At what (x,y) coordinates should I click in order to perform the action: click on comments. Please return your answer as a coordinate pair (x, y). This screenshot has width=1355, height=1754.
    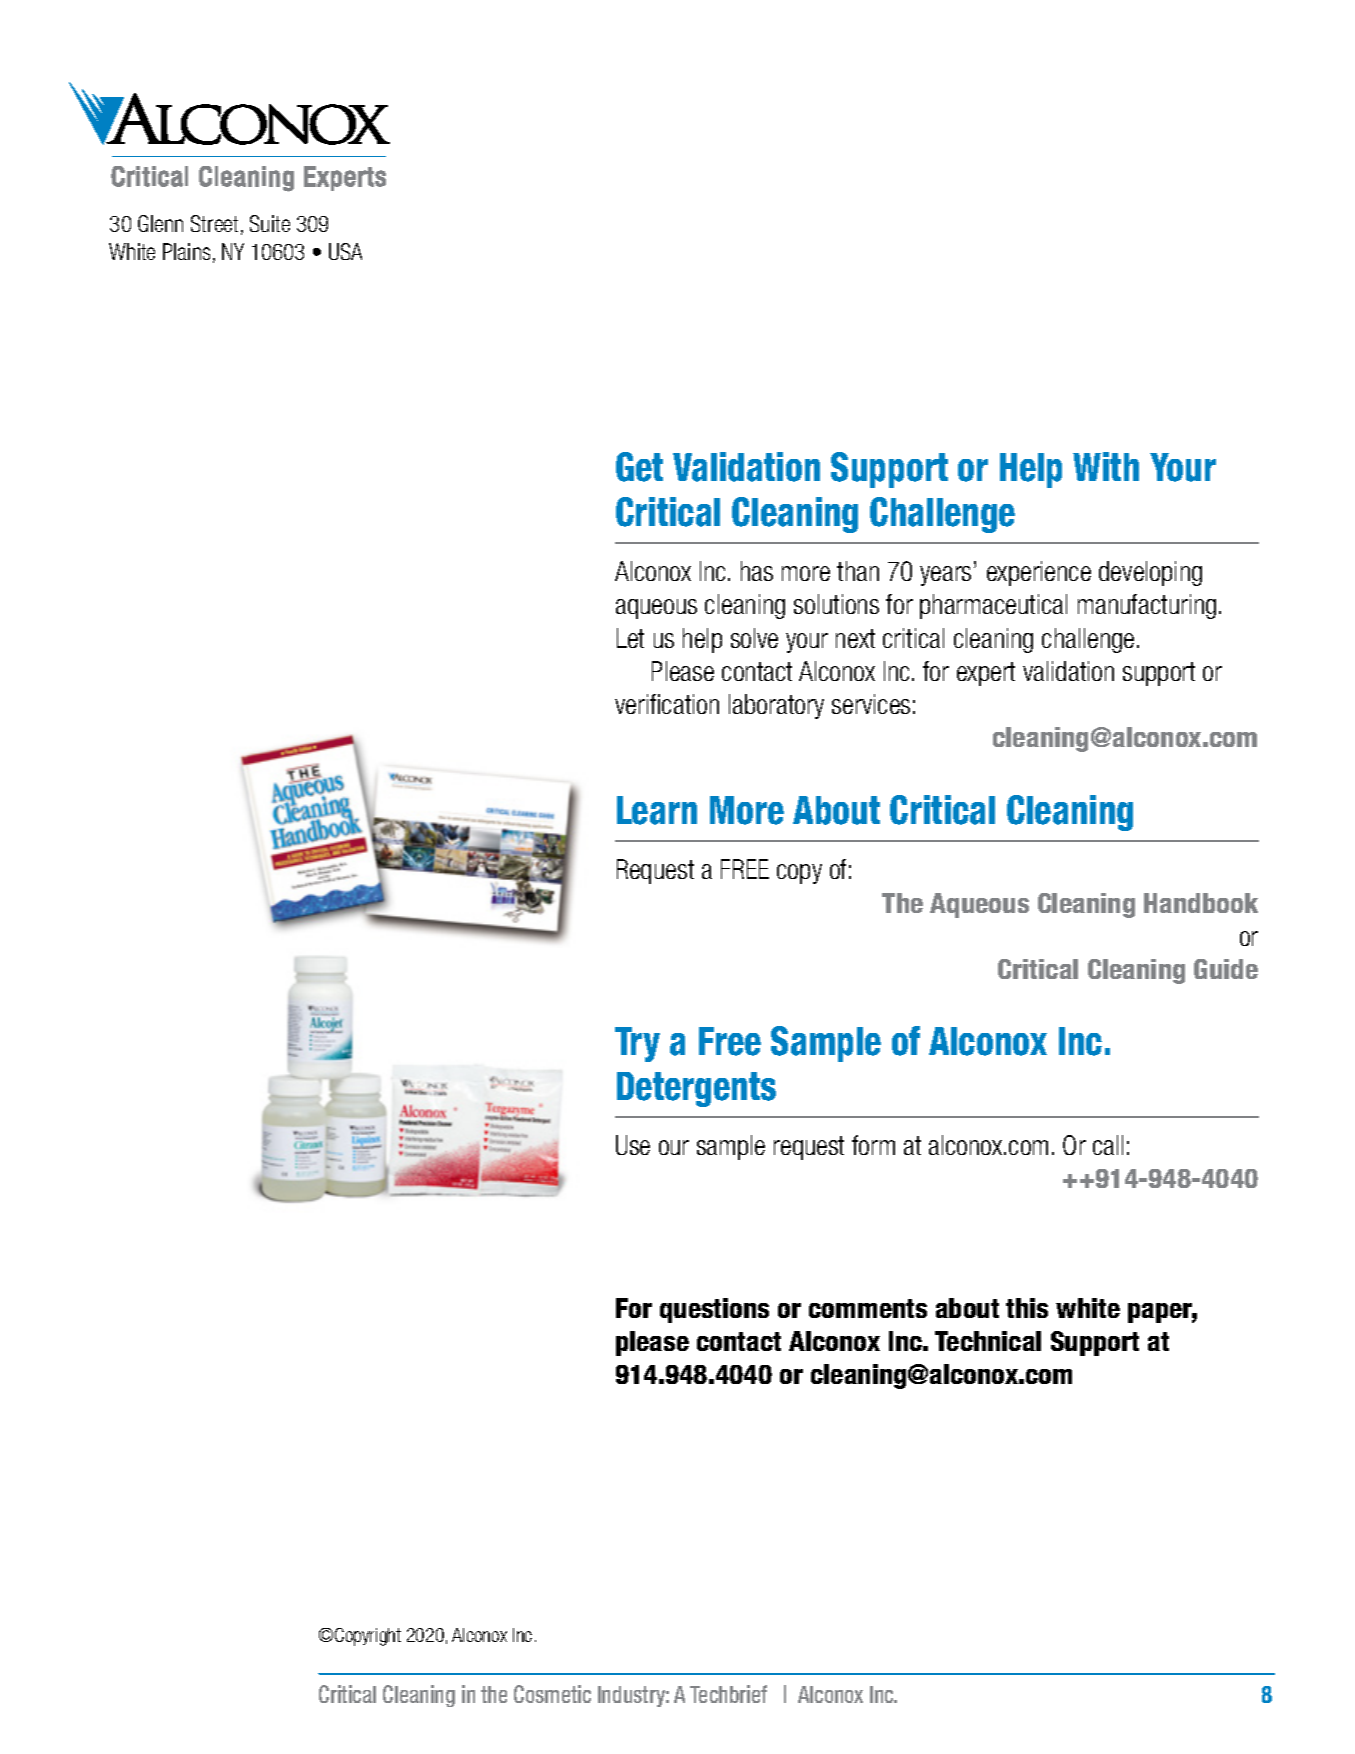
    Looking at the image, I should click on (868, 1308).
